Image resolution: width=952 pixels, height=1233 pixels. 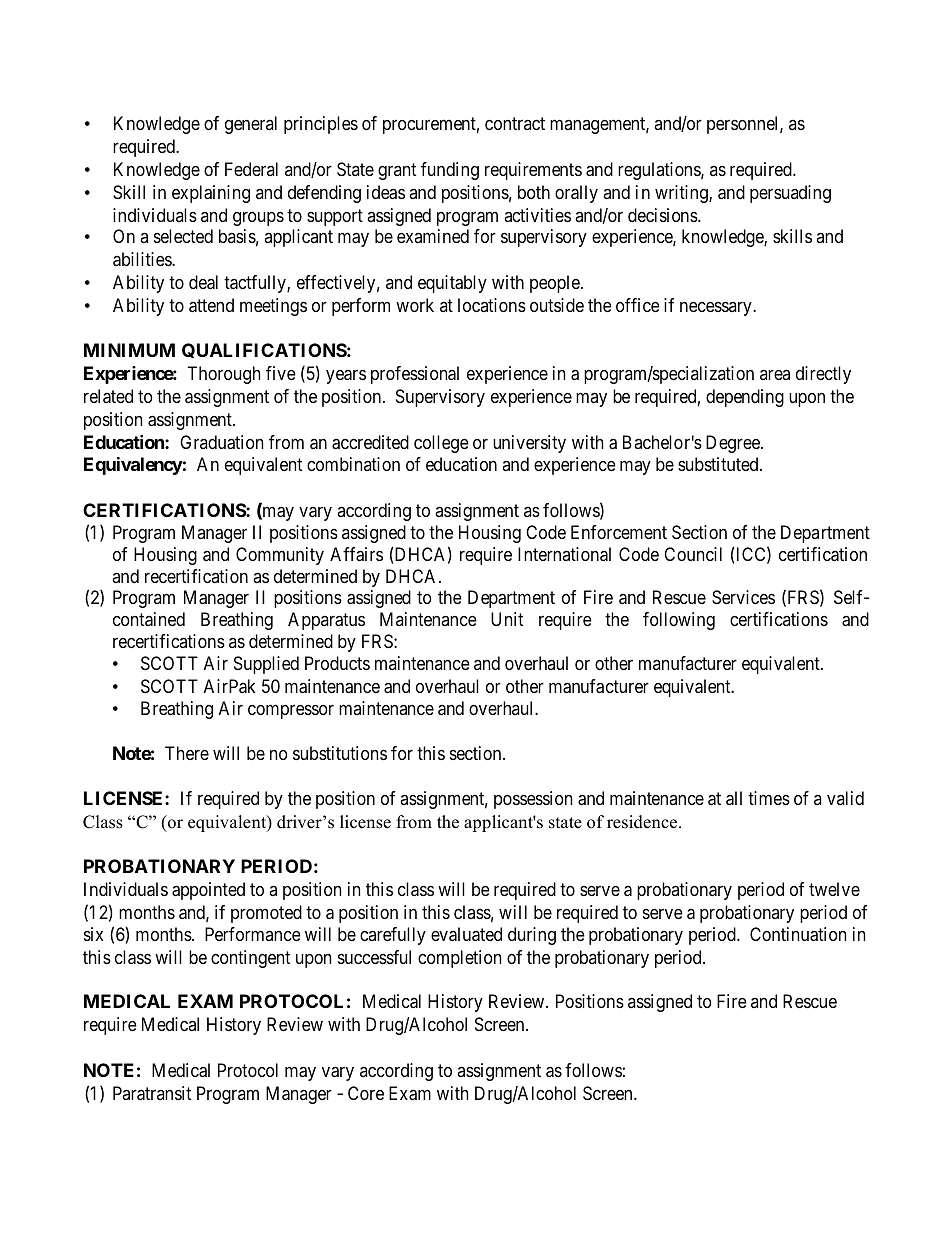 I want to click on funding, so click(x=450, y=171).
